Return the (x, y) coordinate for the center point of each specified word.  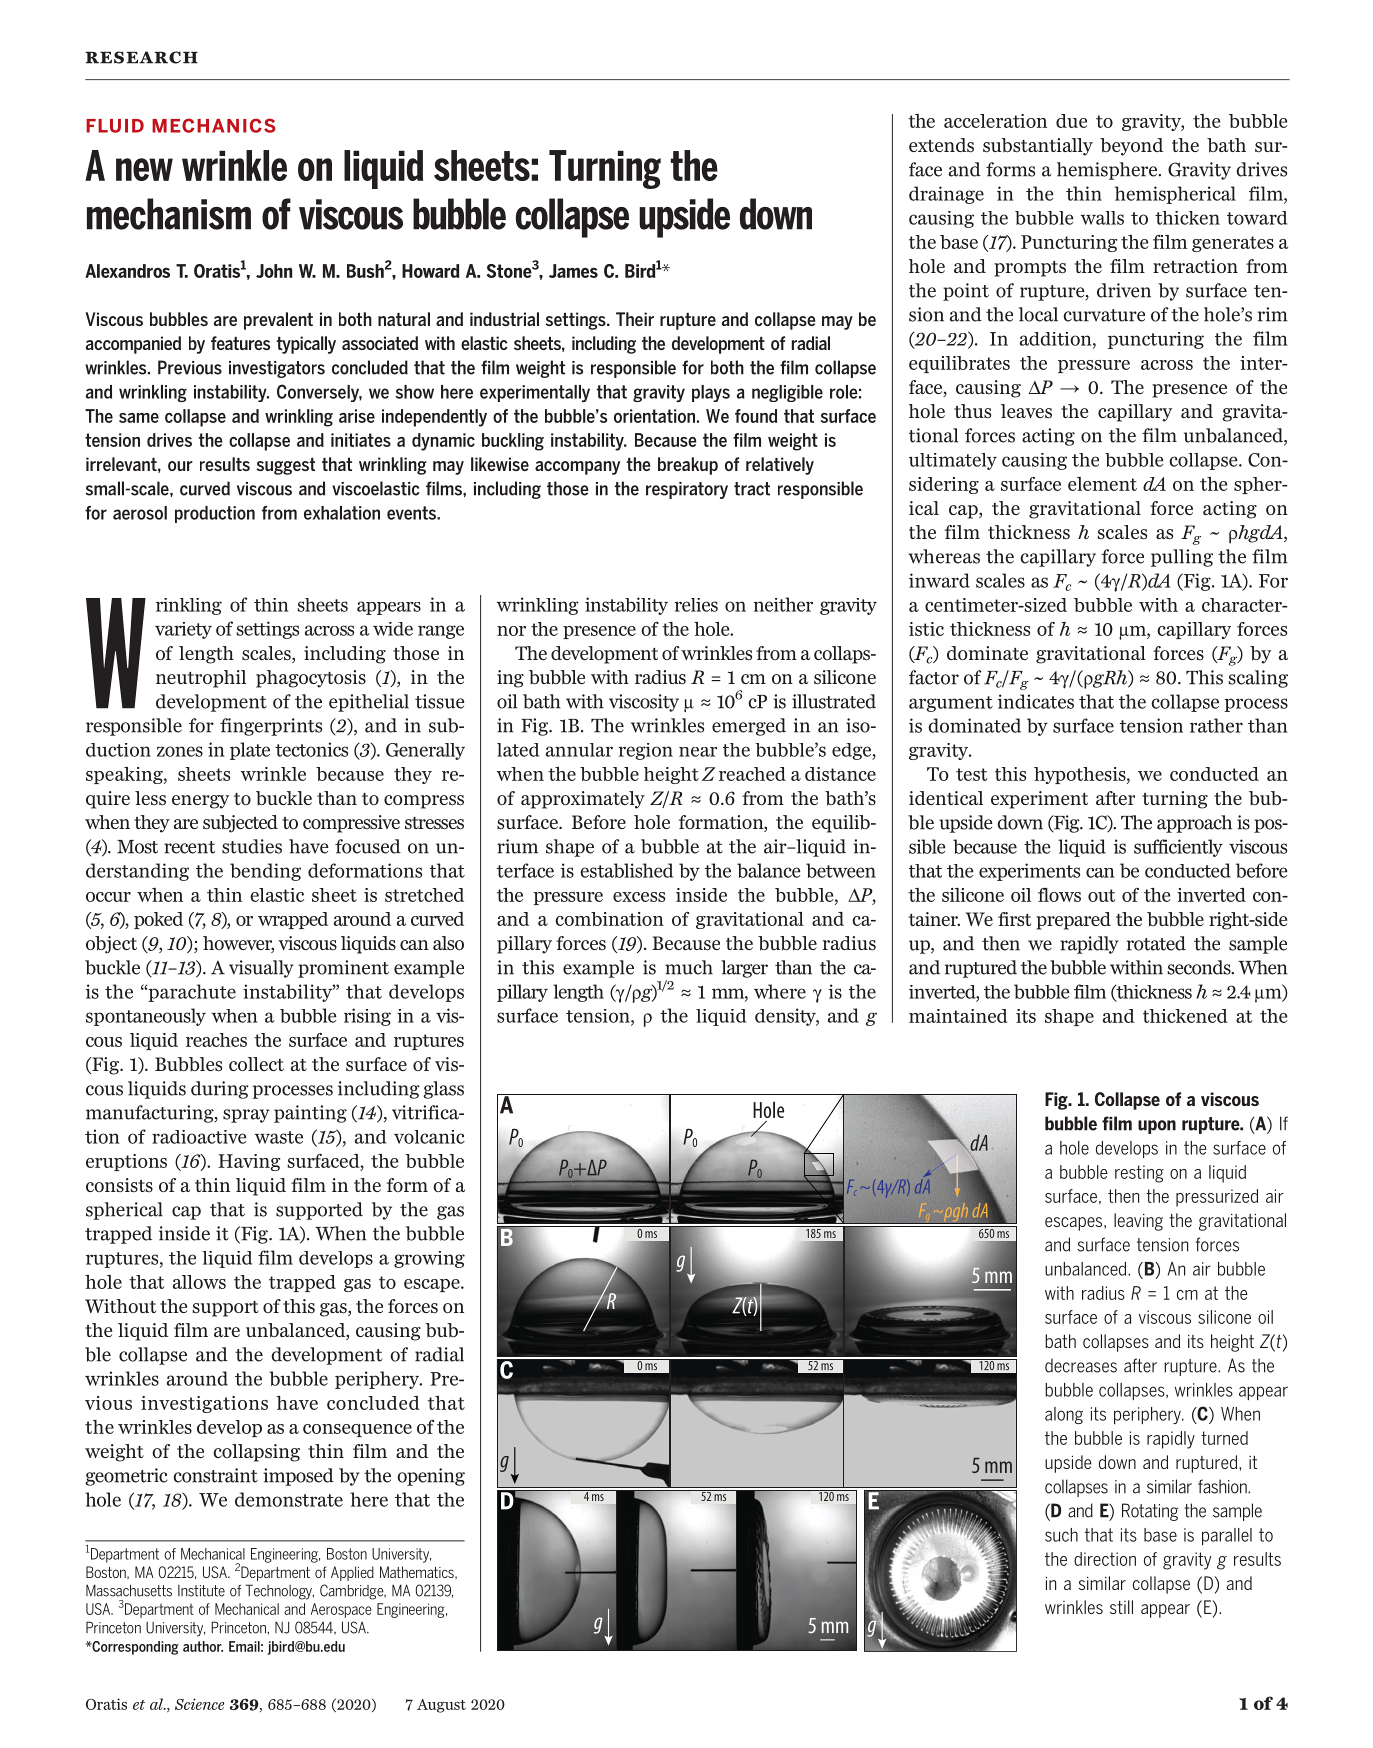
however (238, 944)
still (1121, 1607)
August (441, 1706)
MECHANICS (214, 125)
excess (639, 897)
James (573, 271)
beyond (1131, 147)
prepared (1073, 921)
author (203, 1646)
